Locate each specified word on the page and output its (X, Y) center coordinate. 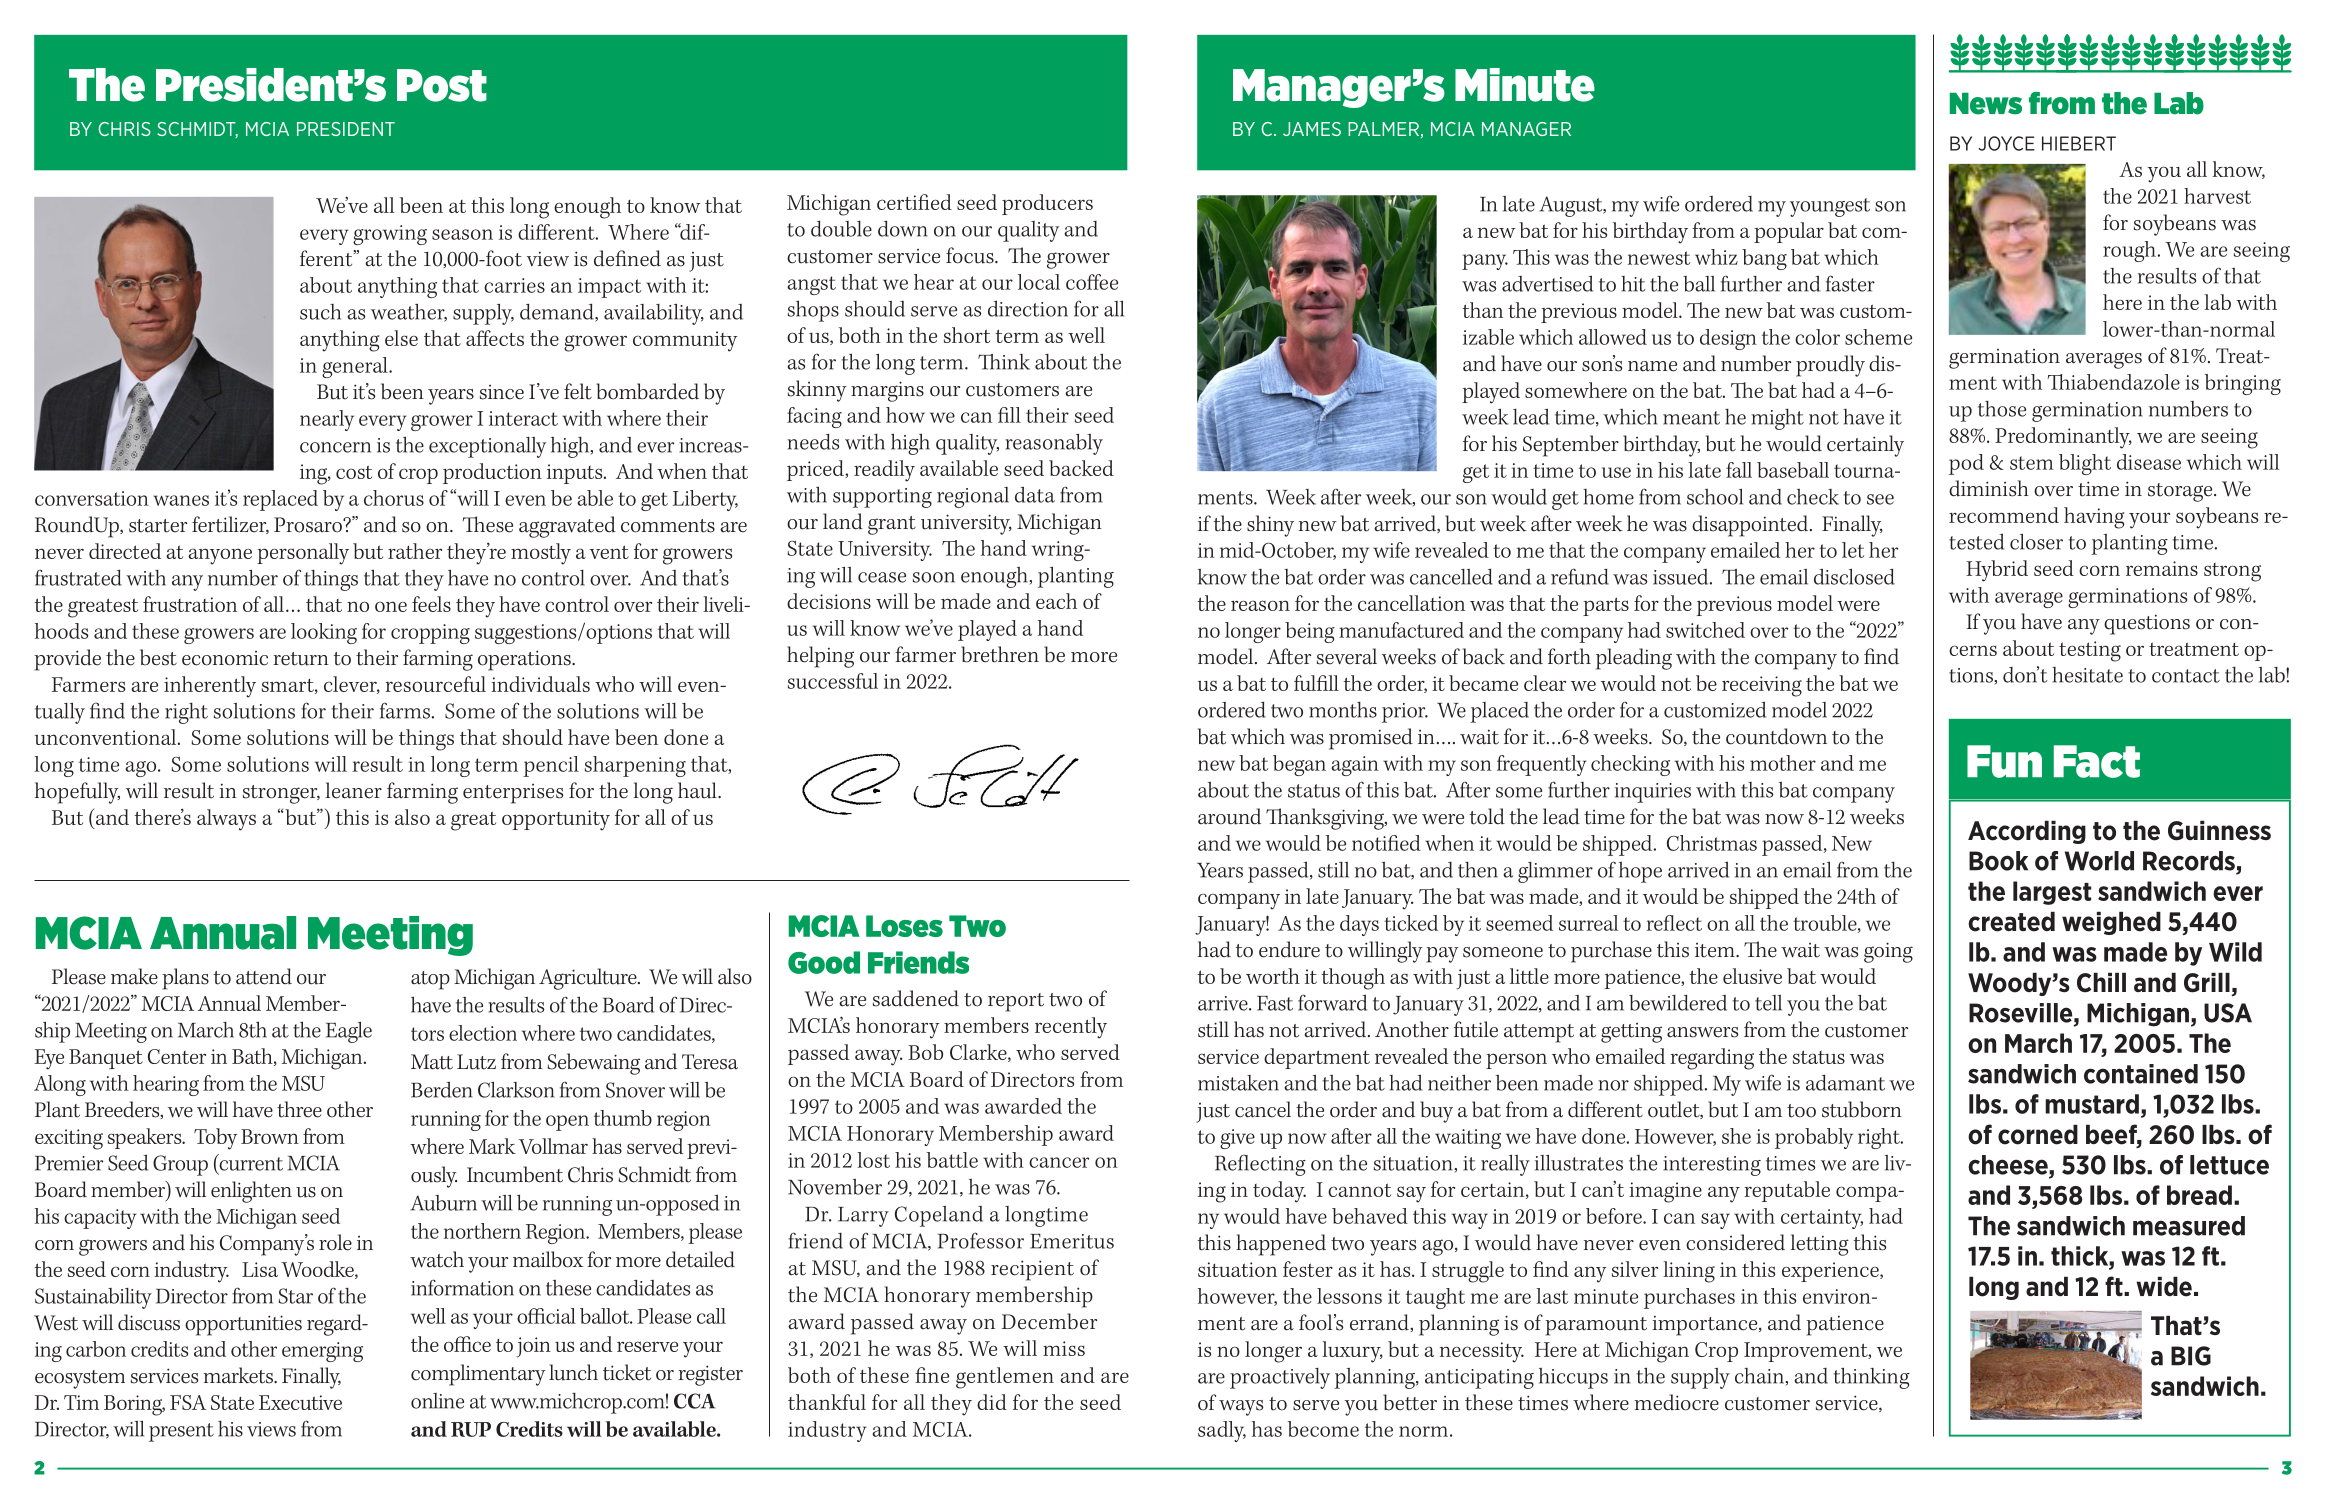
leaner (353, 790)
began (1299, 765)
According (2027, 832)
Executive (300, 1402)
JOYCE (2006, 143)
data (1035, 495)
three (299, 1109)
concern (335, 447)
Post (442, 85)
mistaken (1238, 1083)
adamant (1845, 1083)
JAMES (1312, 129)
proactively (1280, 1378)
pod (1966, 464)
